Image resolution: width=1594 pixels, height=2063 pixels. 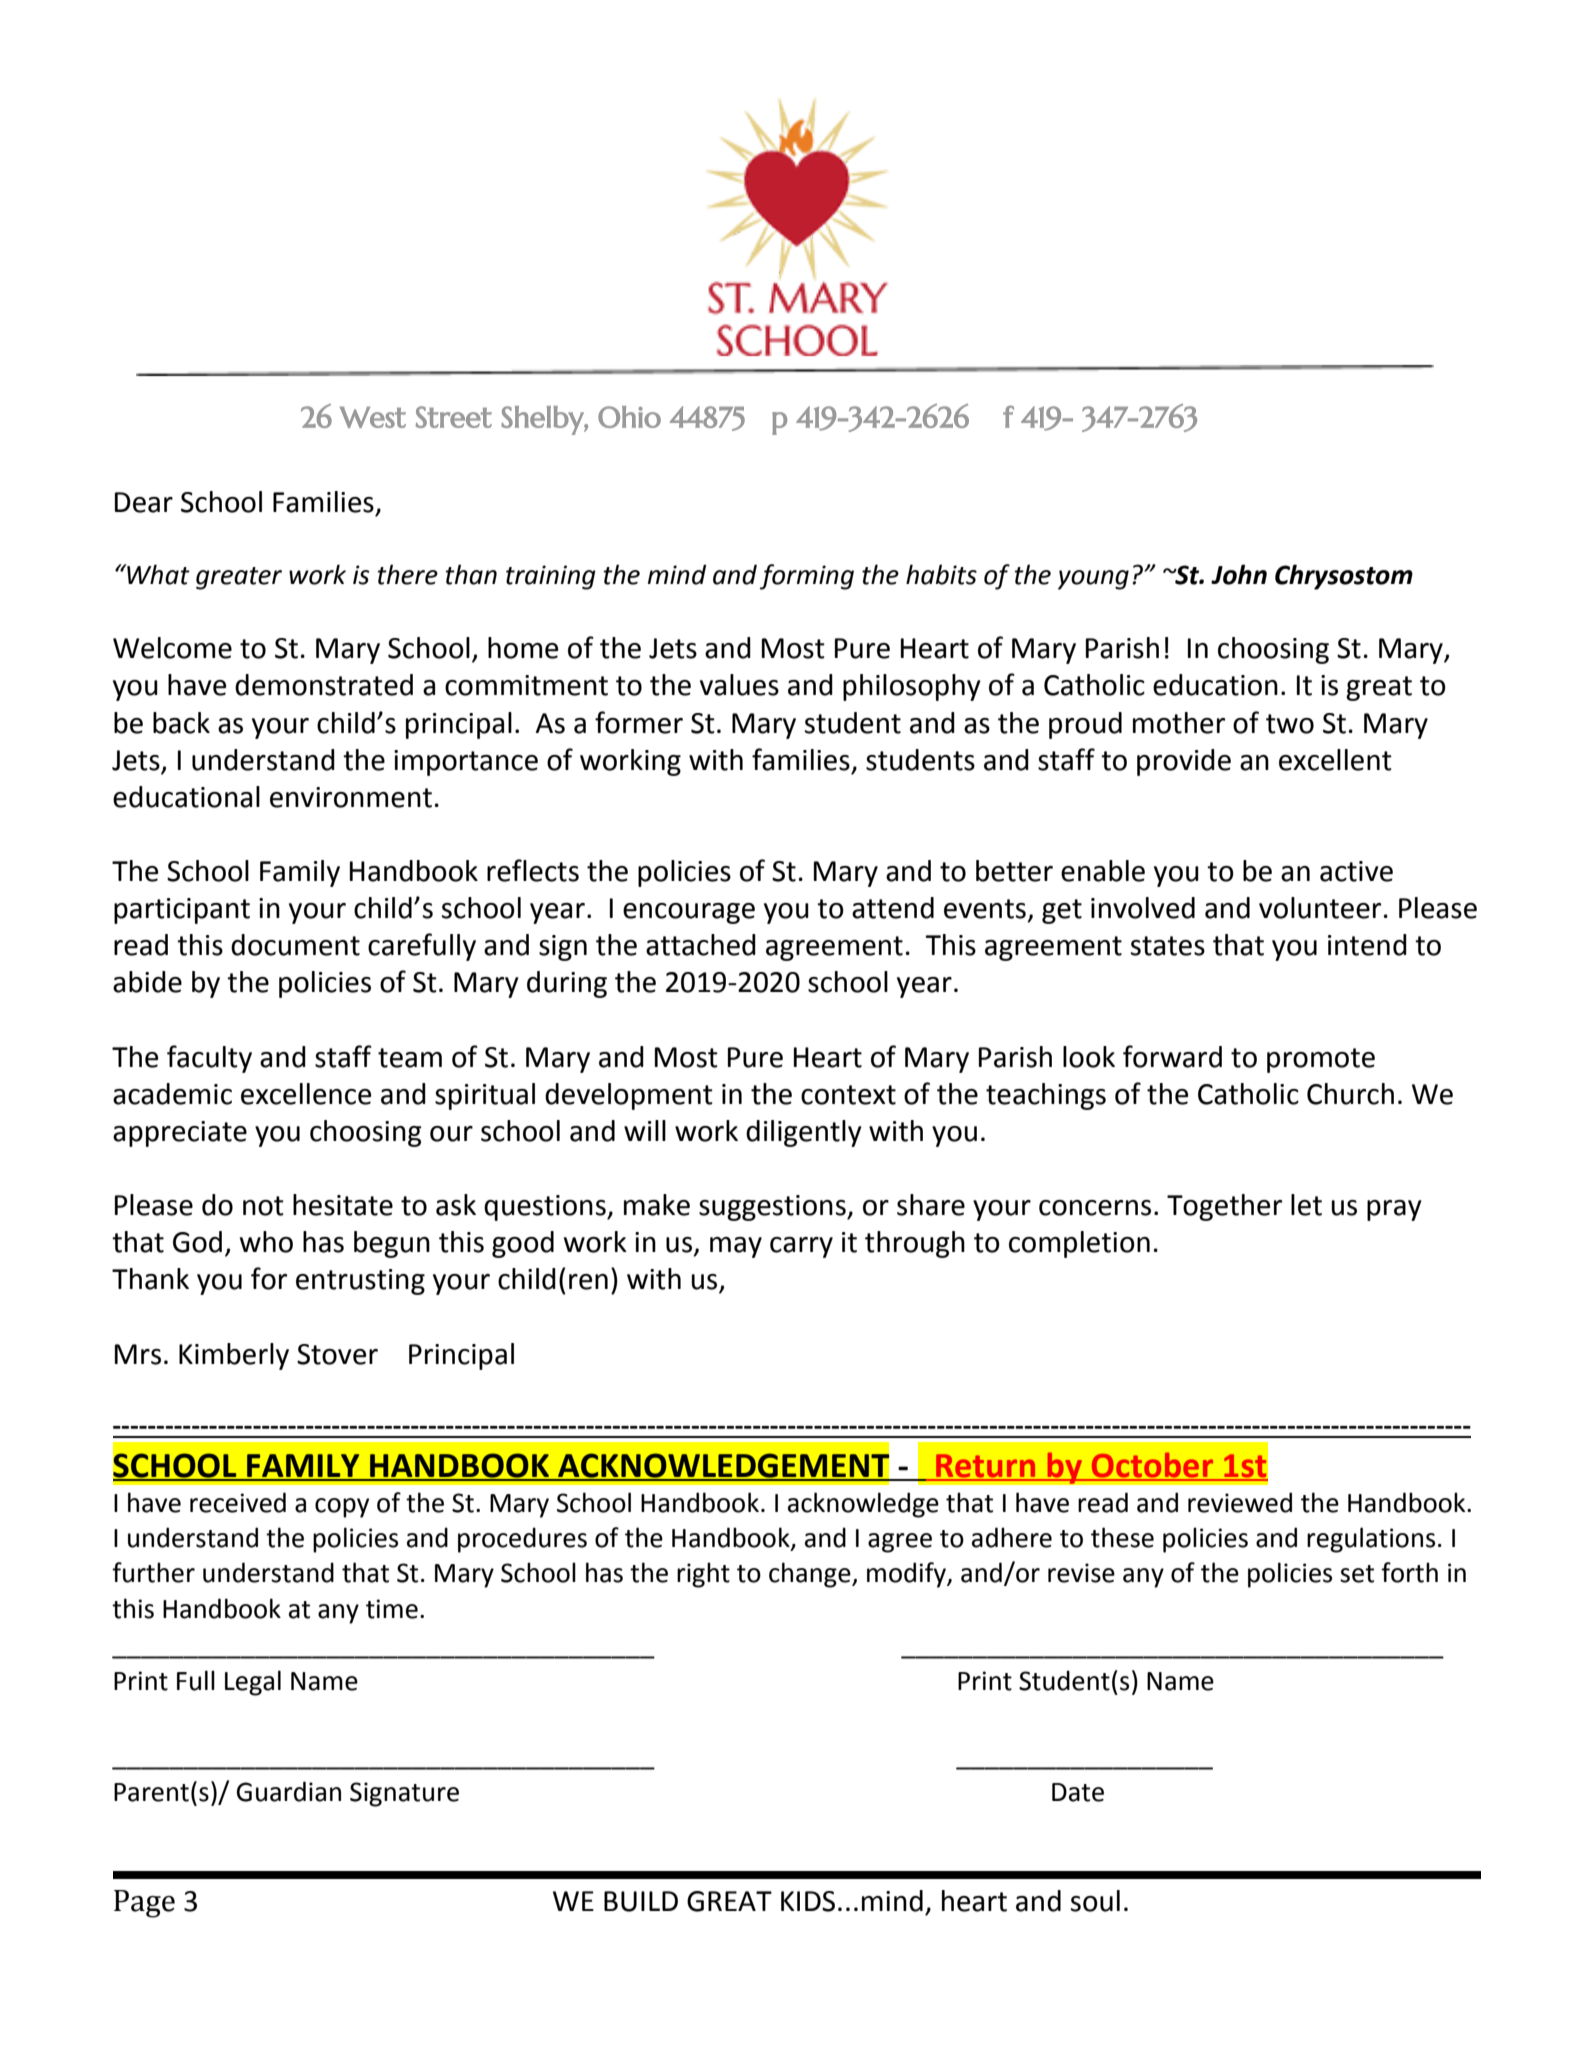 What do you see at coordinates (1095, 1901) in the document?
I see `soul` at bounding box center [1095, 1901].
